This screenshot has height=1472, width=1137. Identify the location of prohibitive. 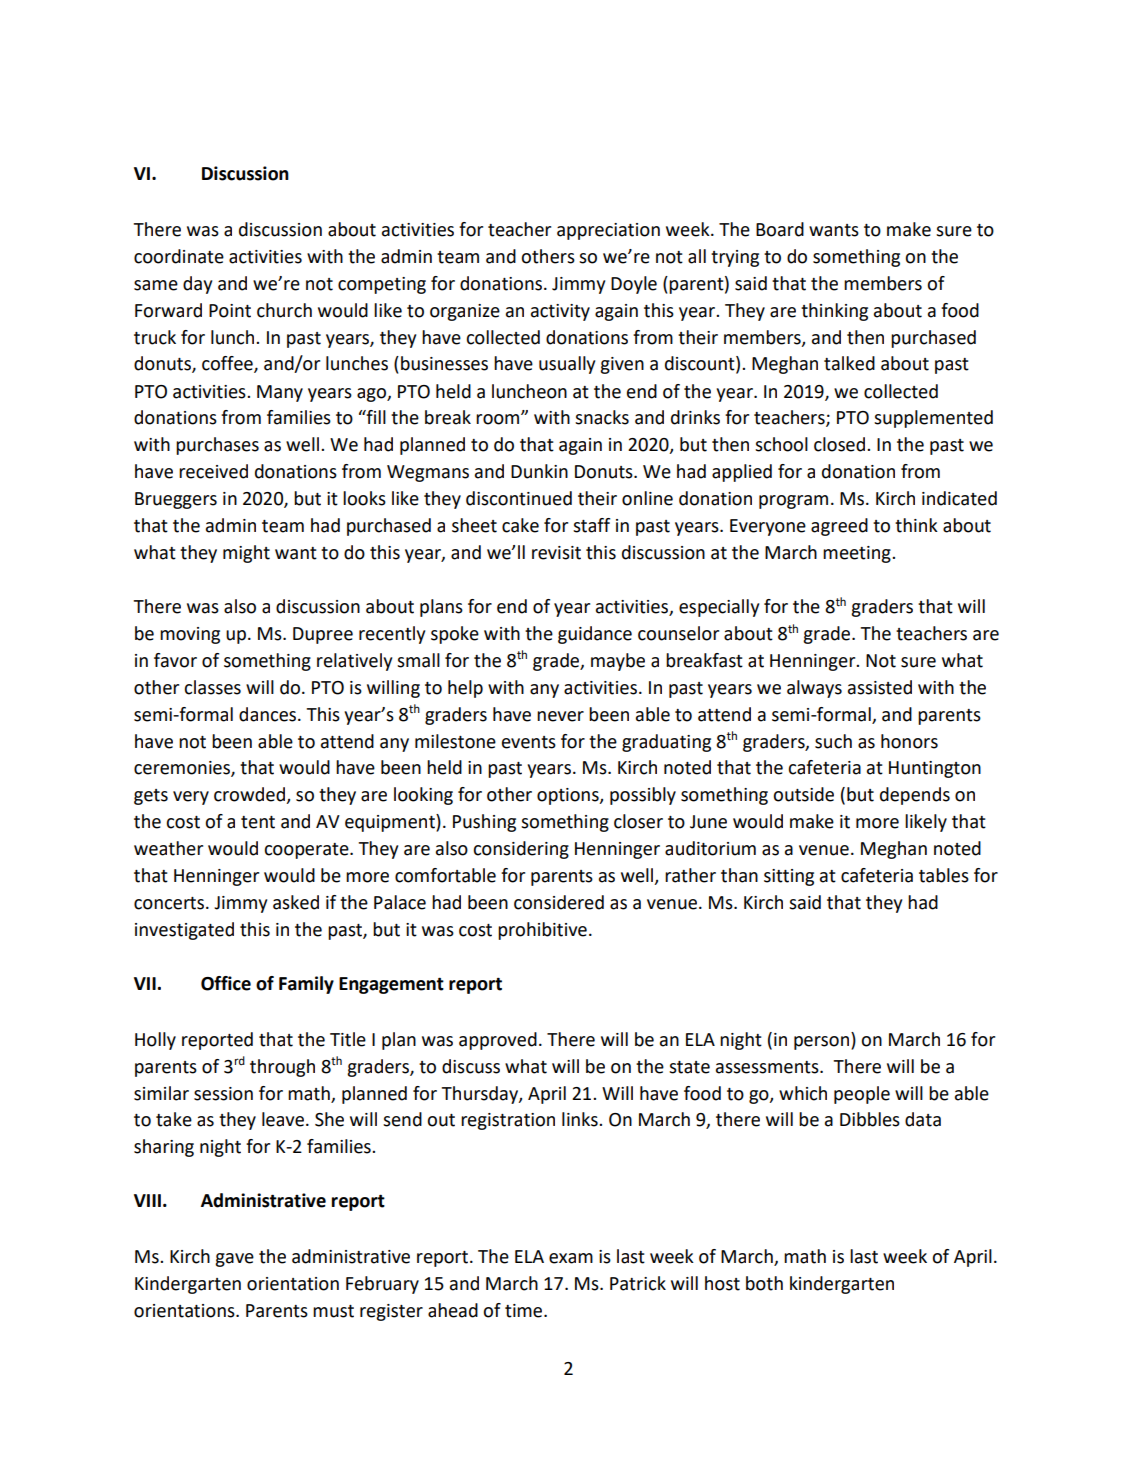
(542, 931).
